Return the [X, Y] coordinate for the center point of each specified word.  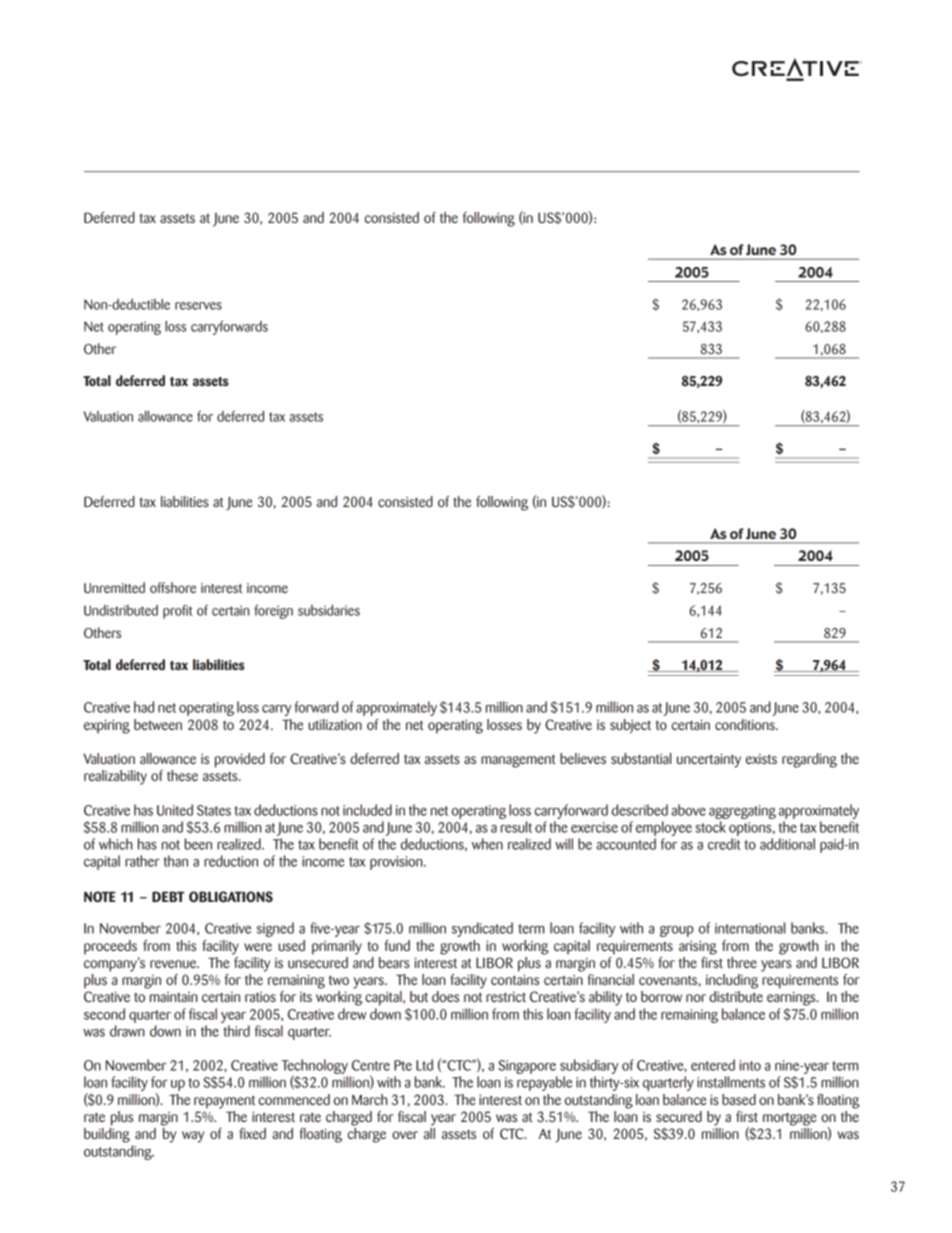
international [750, 928]
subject [630, 726]
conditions [746, 724]
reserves [198, 306]
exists [761, 759]
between [158, 724]
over [405, 1135]
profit [178, 612]
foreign [273, 611]
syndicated [482, 929]
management [518, 761]
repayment [224, 1102]
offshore [173, 587]
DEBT [168, 896]
